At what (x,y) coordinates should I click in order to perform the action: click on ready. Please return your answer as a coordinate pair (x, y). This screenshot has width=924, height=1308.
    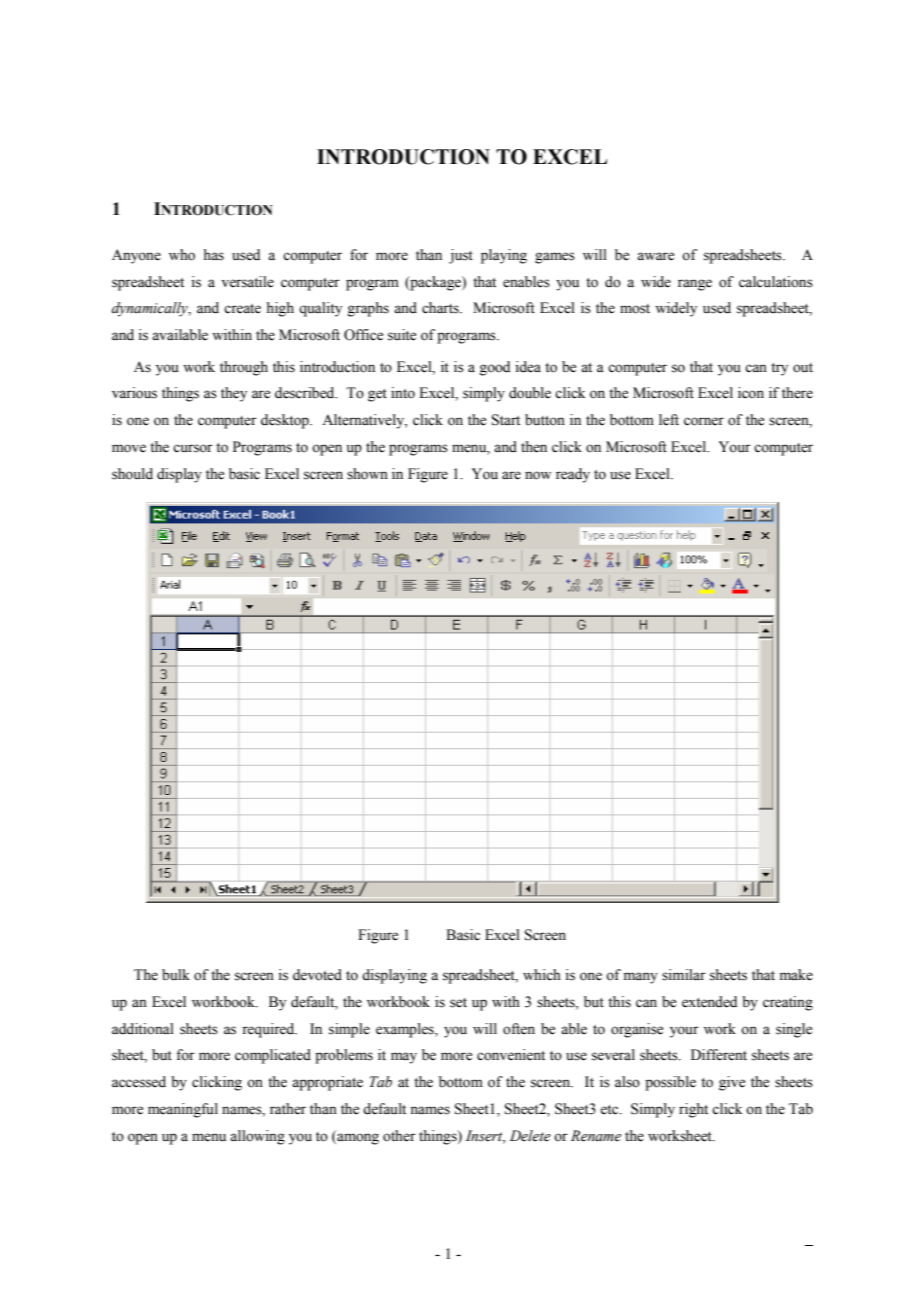
    Looking at the image, I should click on (573, 475).
